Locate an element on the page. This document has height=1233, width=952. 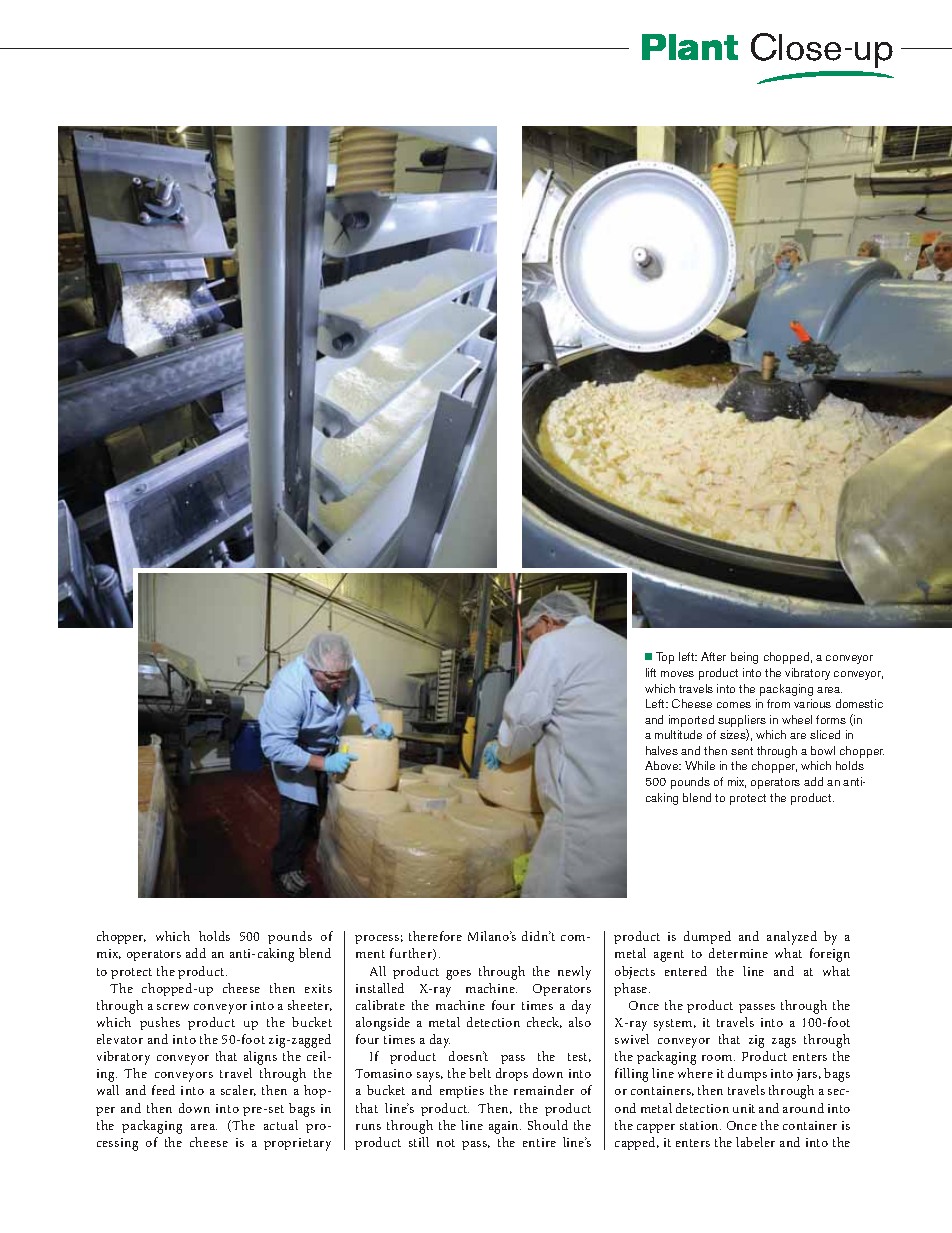
analyzed is located at coordinates (792, 938).
